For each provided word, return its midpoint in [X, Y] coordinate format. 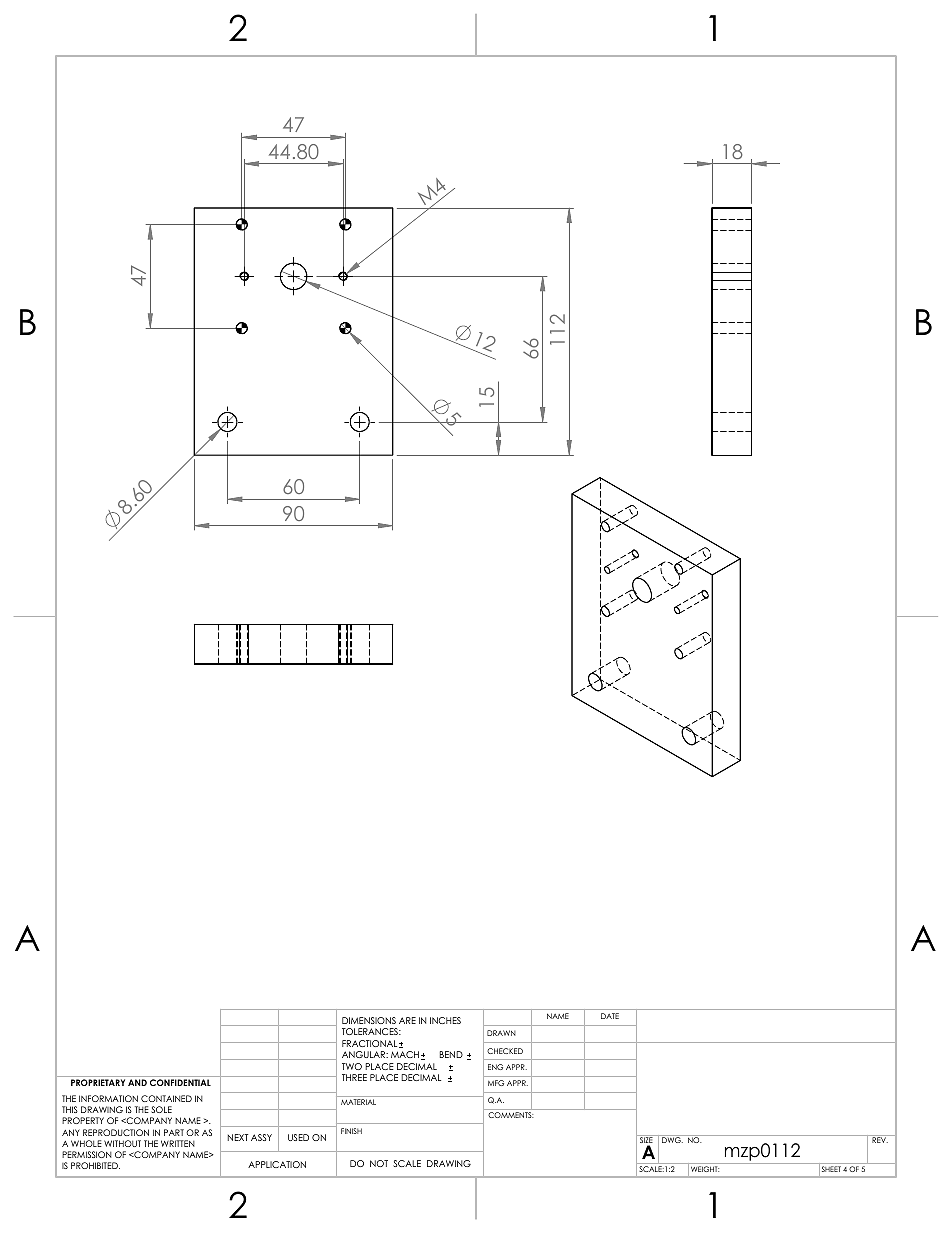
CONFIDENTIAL [180, 1082]
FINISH [351, 1131]
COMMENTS [511, 1115]
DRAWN [501, 1033]
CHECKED [505, 1051]
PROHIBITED [95, 1165]
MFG [496, 1083]
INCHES [445, 1020]
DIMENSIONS [369, 1020]
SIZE [646, 1140]
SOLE [161, 1109]
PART [174, 1132]
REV [880, 1140]
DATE [610, 1016]
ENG [495, 1067]
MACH [405, 1054]
